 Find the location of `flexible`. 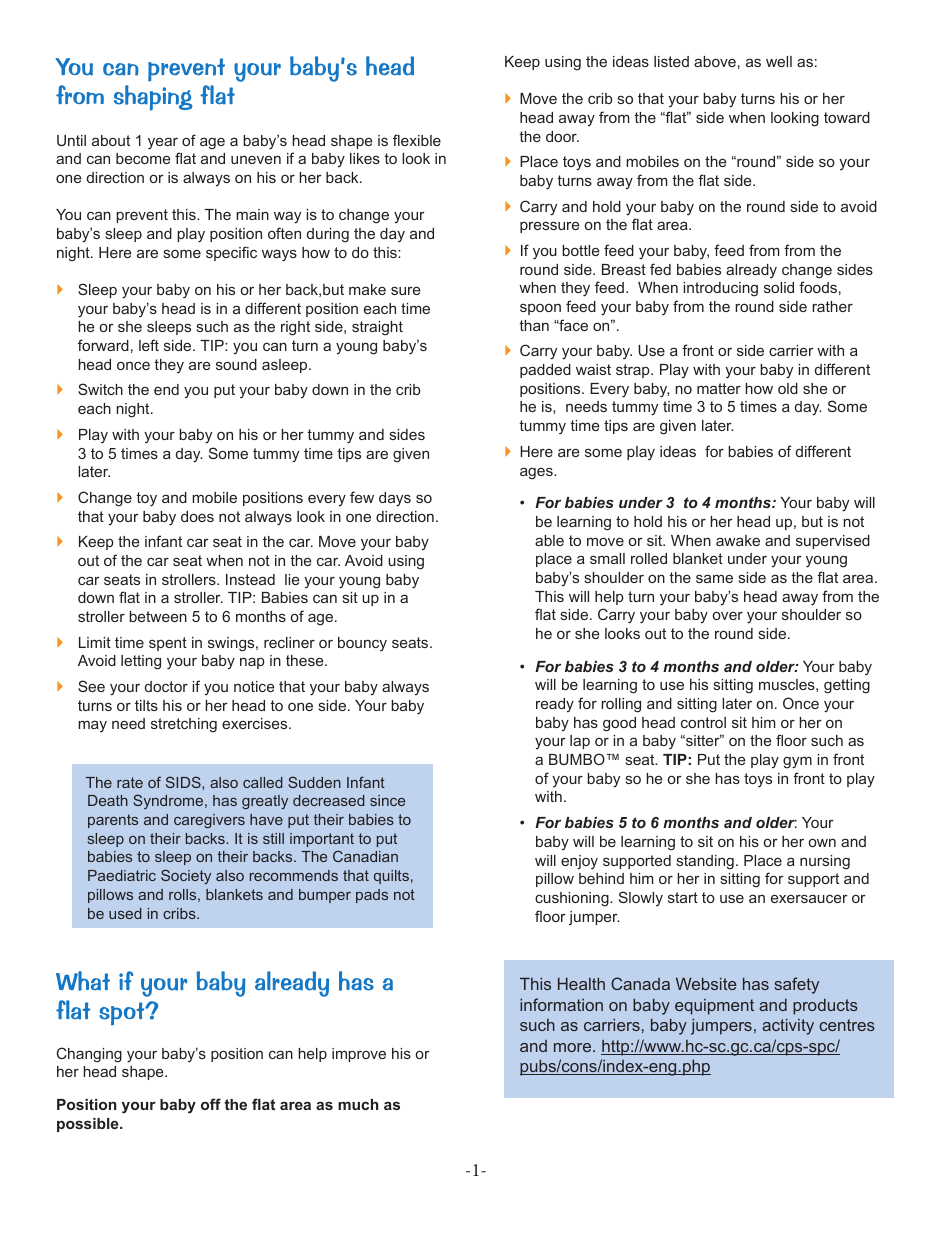

flexible is located at coordinates (417, 140).
